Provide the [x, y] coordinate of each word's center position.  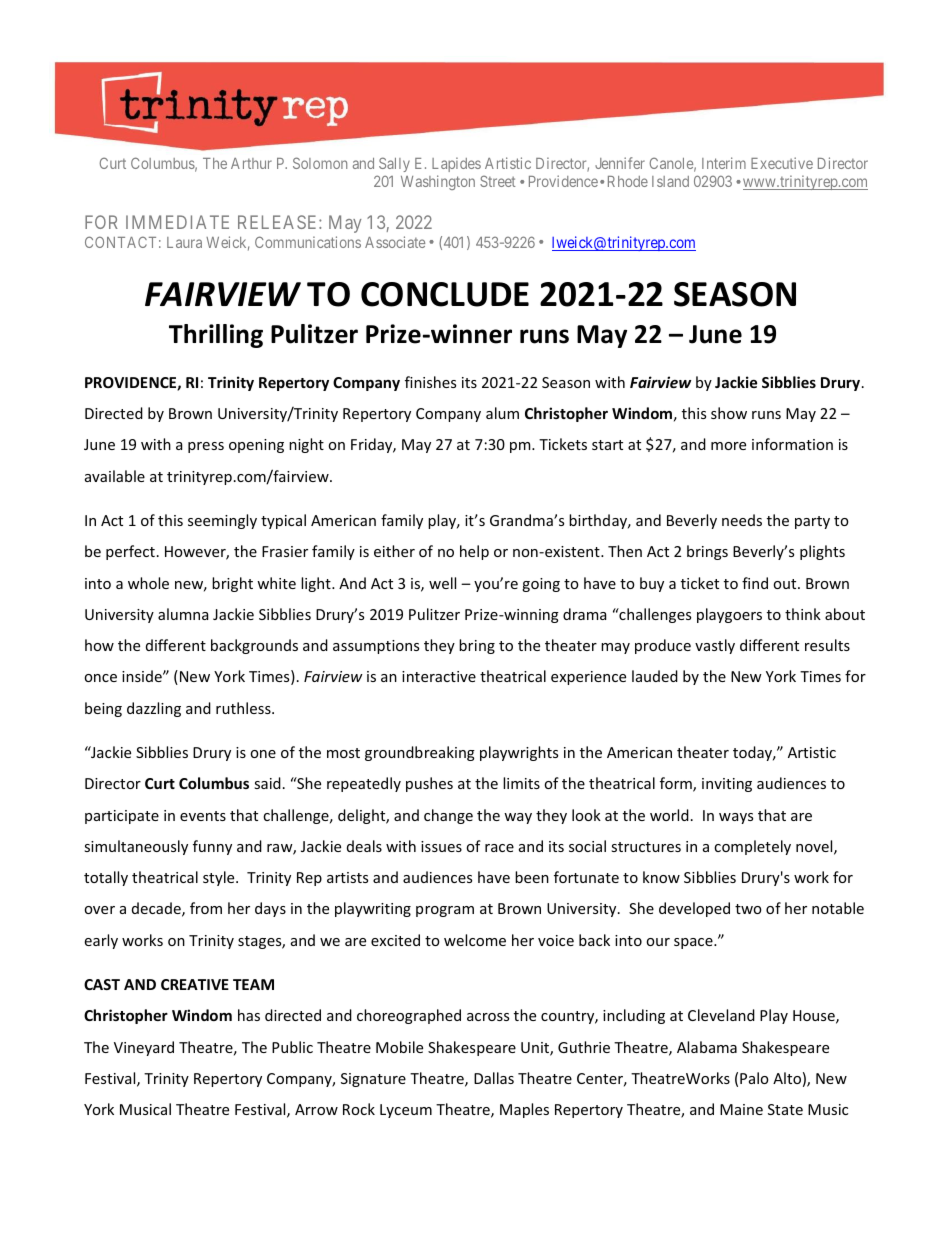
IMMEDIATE [177, 222]
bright [232, 584]
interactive [439, 676]
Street [498, 181]
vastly [715, 646]
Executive [782, 163]
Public [292, 1047]
